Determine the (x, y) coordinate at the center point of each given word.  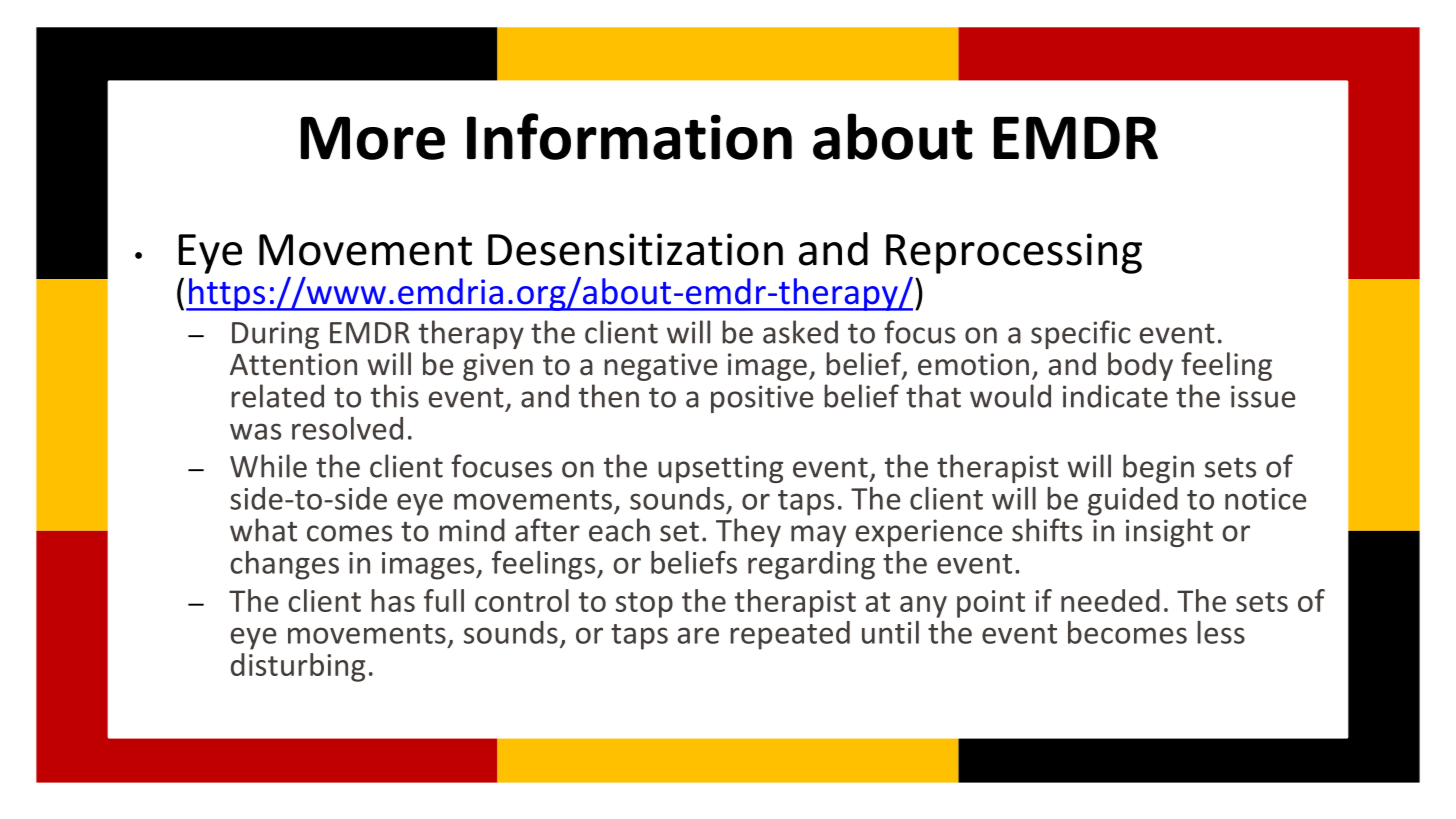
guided (1133, 501)
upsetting (720, 469)
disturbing (298, 667)
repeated (790, 635)
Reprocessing (1014, 253)
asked (800, 332)
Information (629, 136)
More (373, 138)
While (268, 466)
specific (1081, 334)
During (275, 335)
